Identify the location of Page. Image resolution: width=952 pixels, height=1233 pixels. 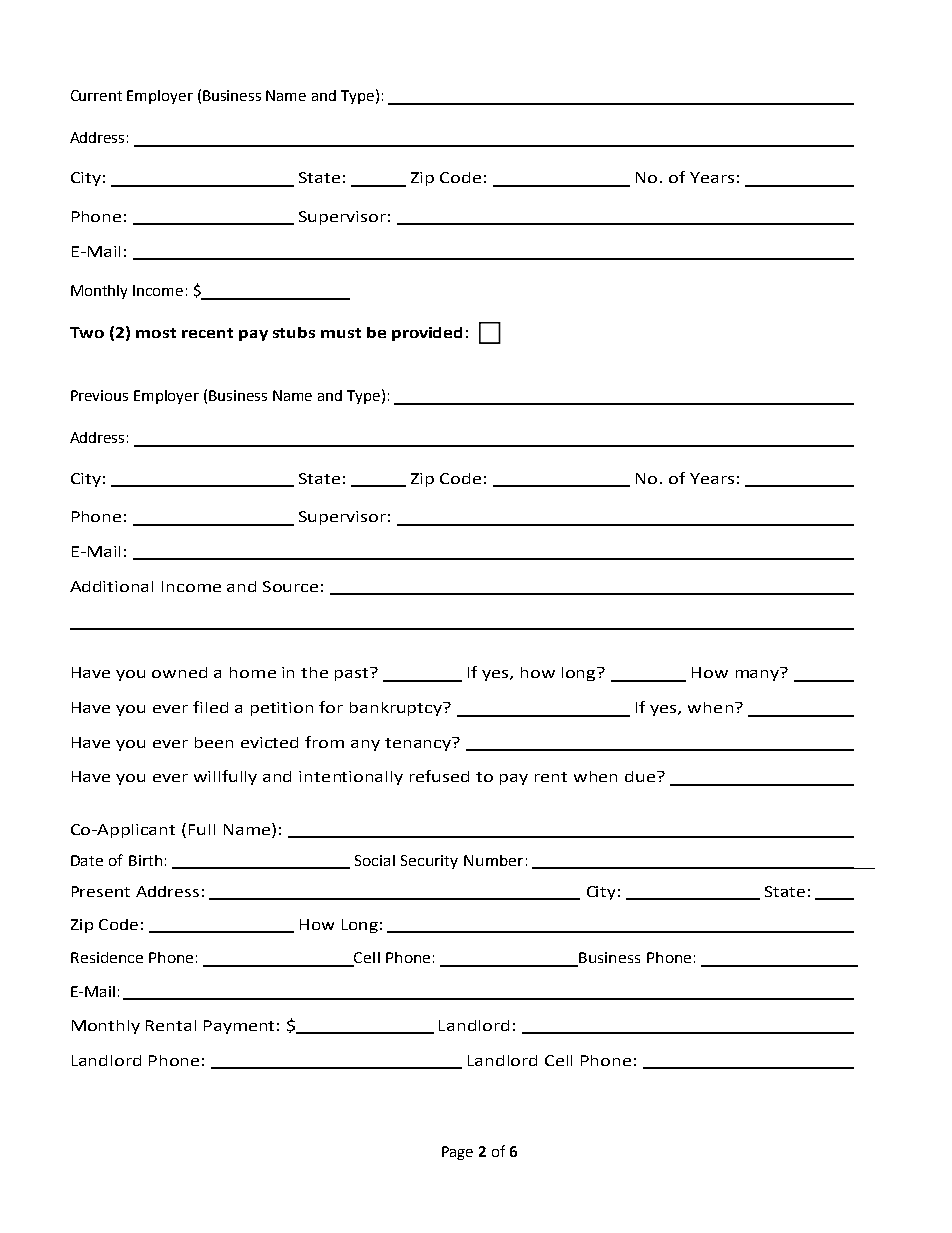
(457, 1153).
